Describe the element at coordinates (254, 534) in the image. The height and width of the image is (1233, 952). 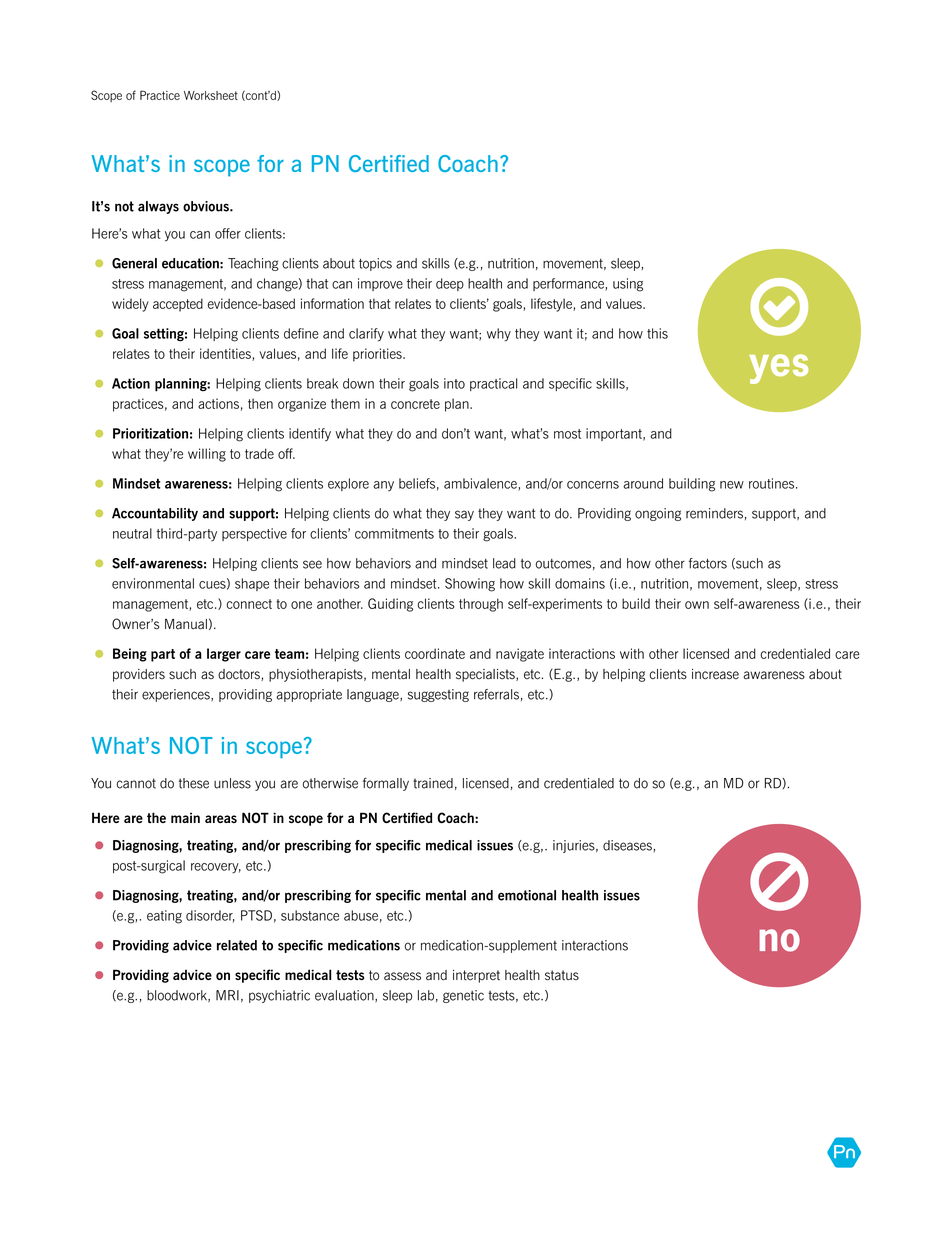
I see `perspective` at that location.
